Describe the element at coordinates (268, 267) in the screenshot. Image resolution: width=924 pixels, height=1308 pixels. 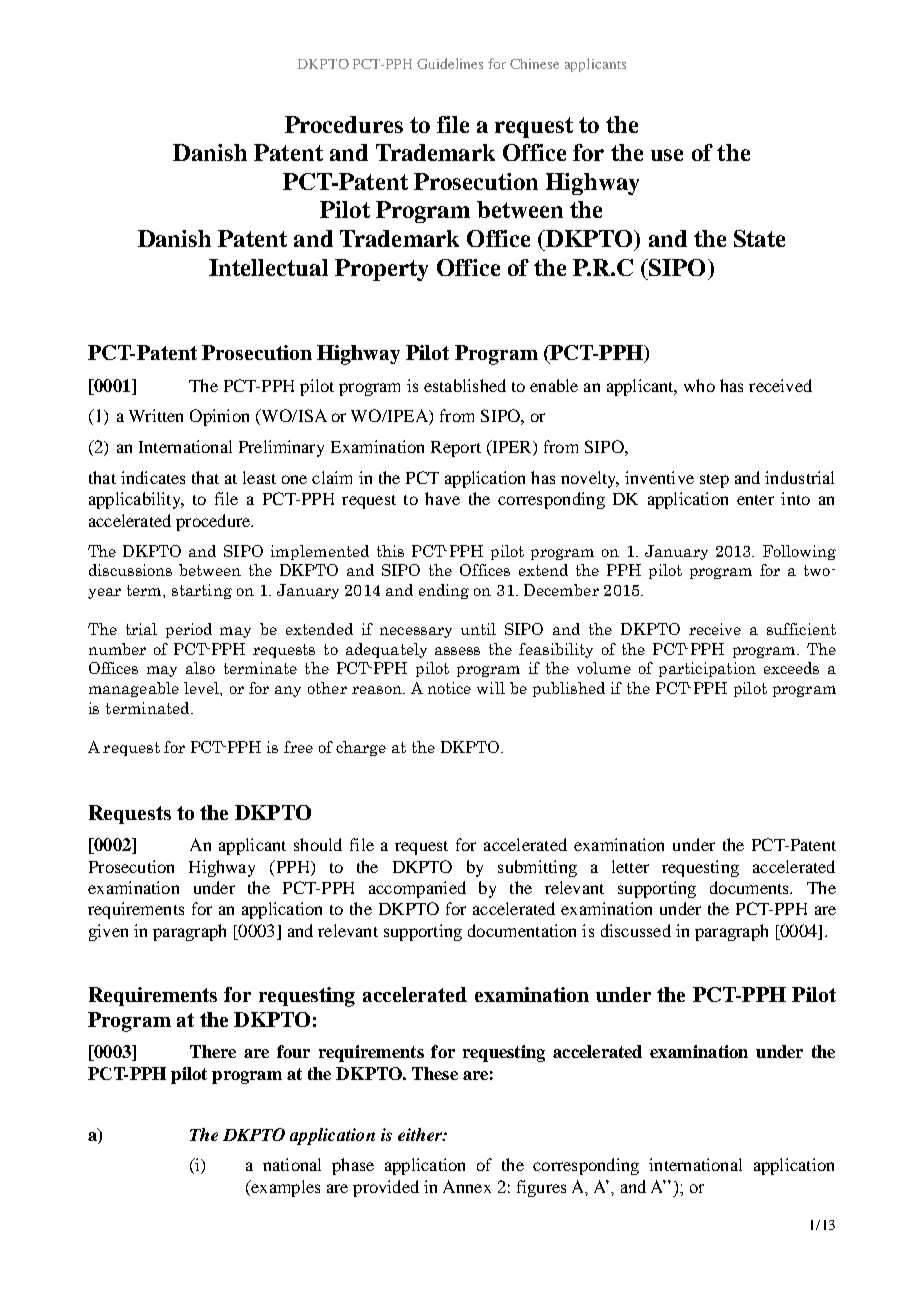
I see `Intellectual` at that location.
